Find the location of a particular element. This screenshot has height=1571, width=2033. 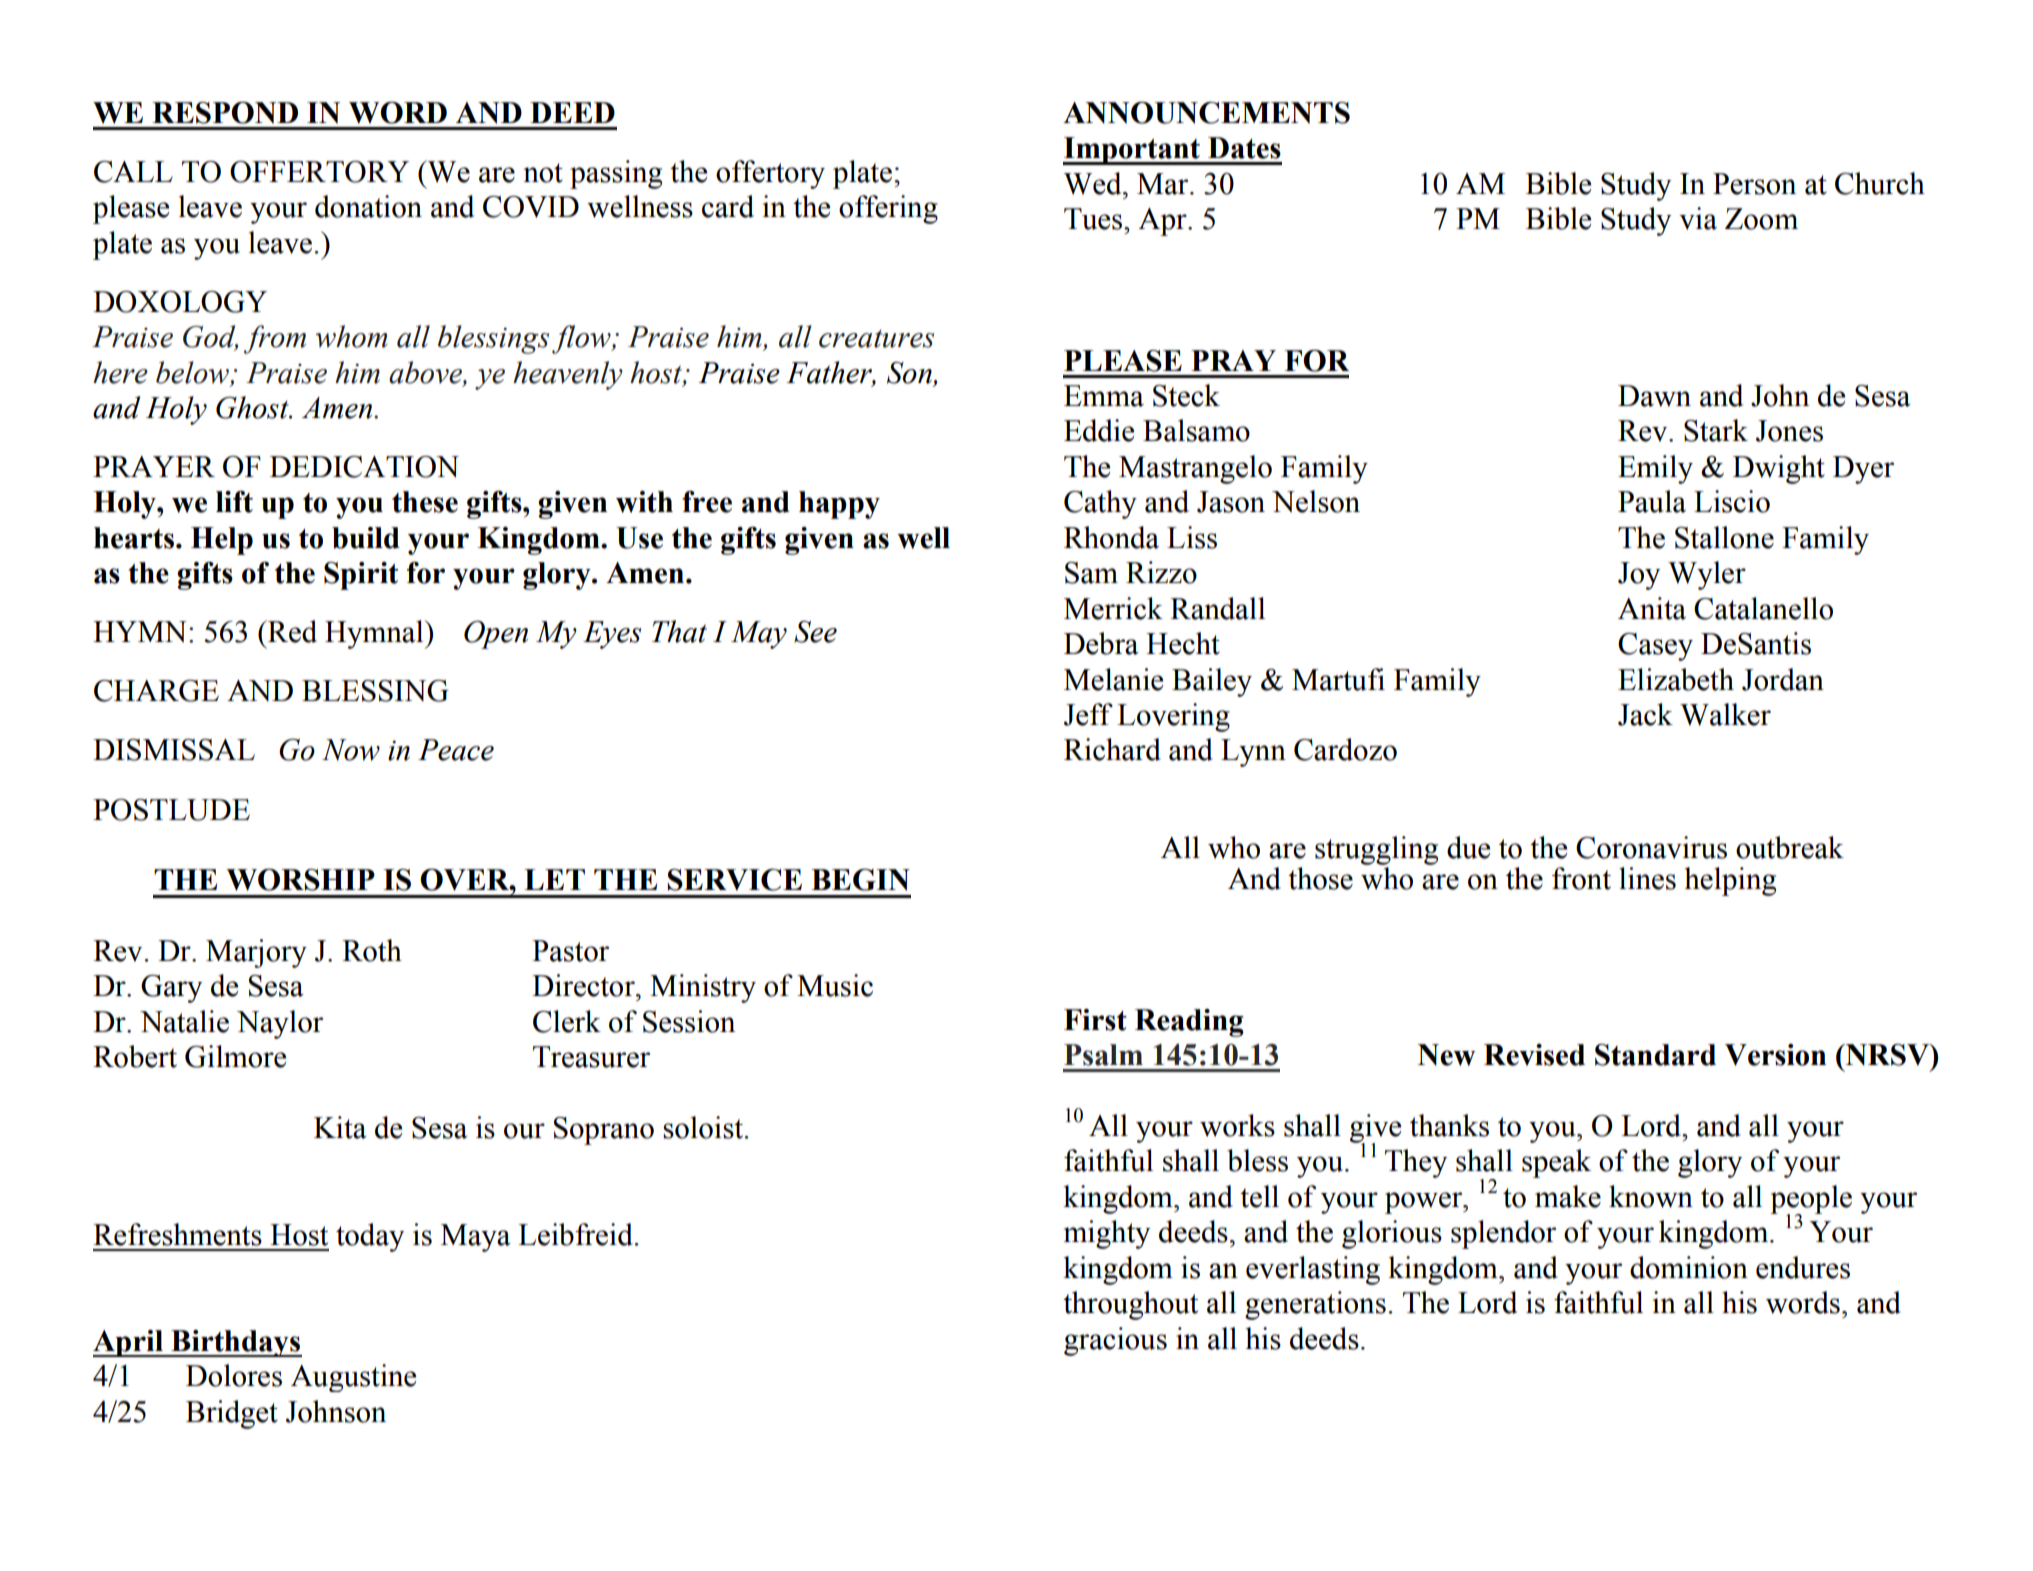

Psalm is located at coordinates (1103, 1055).
